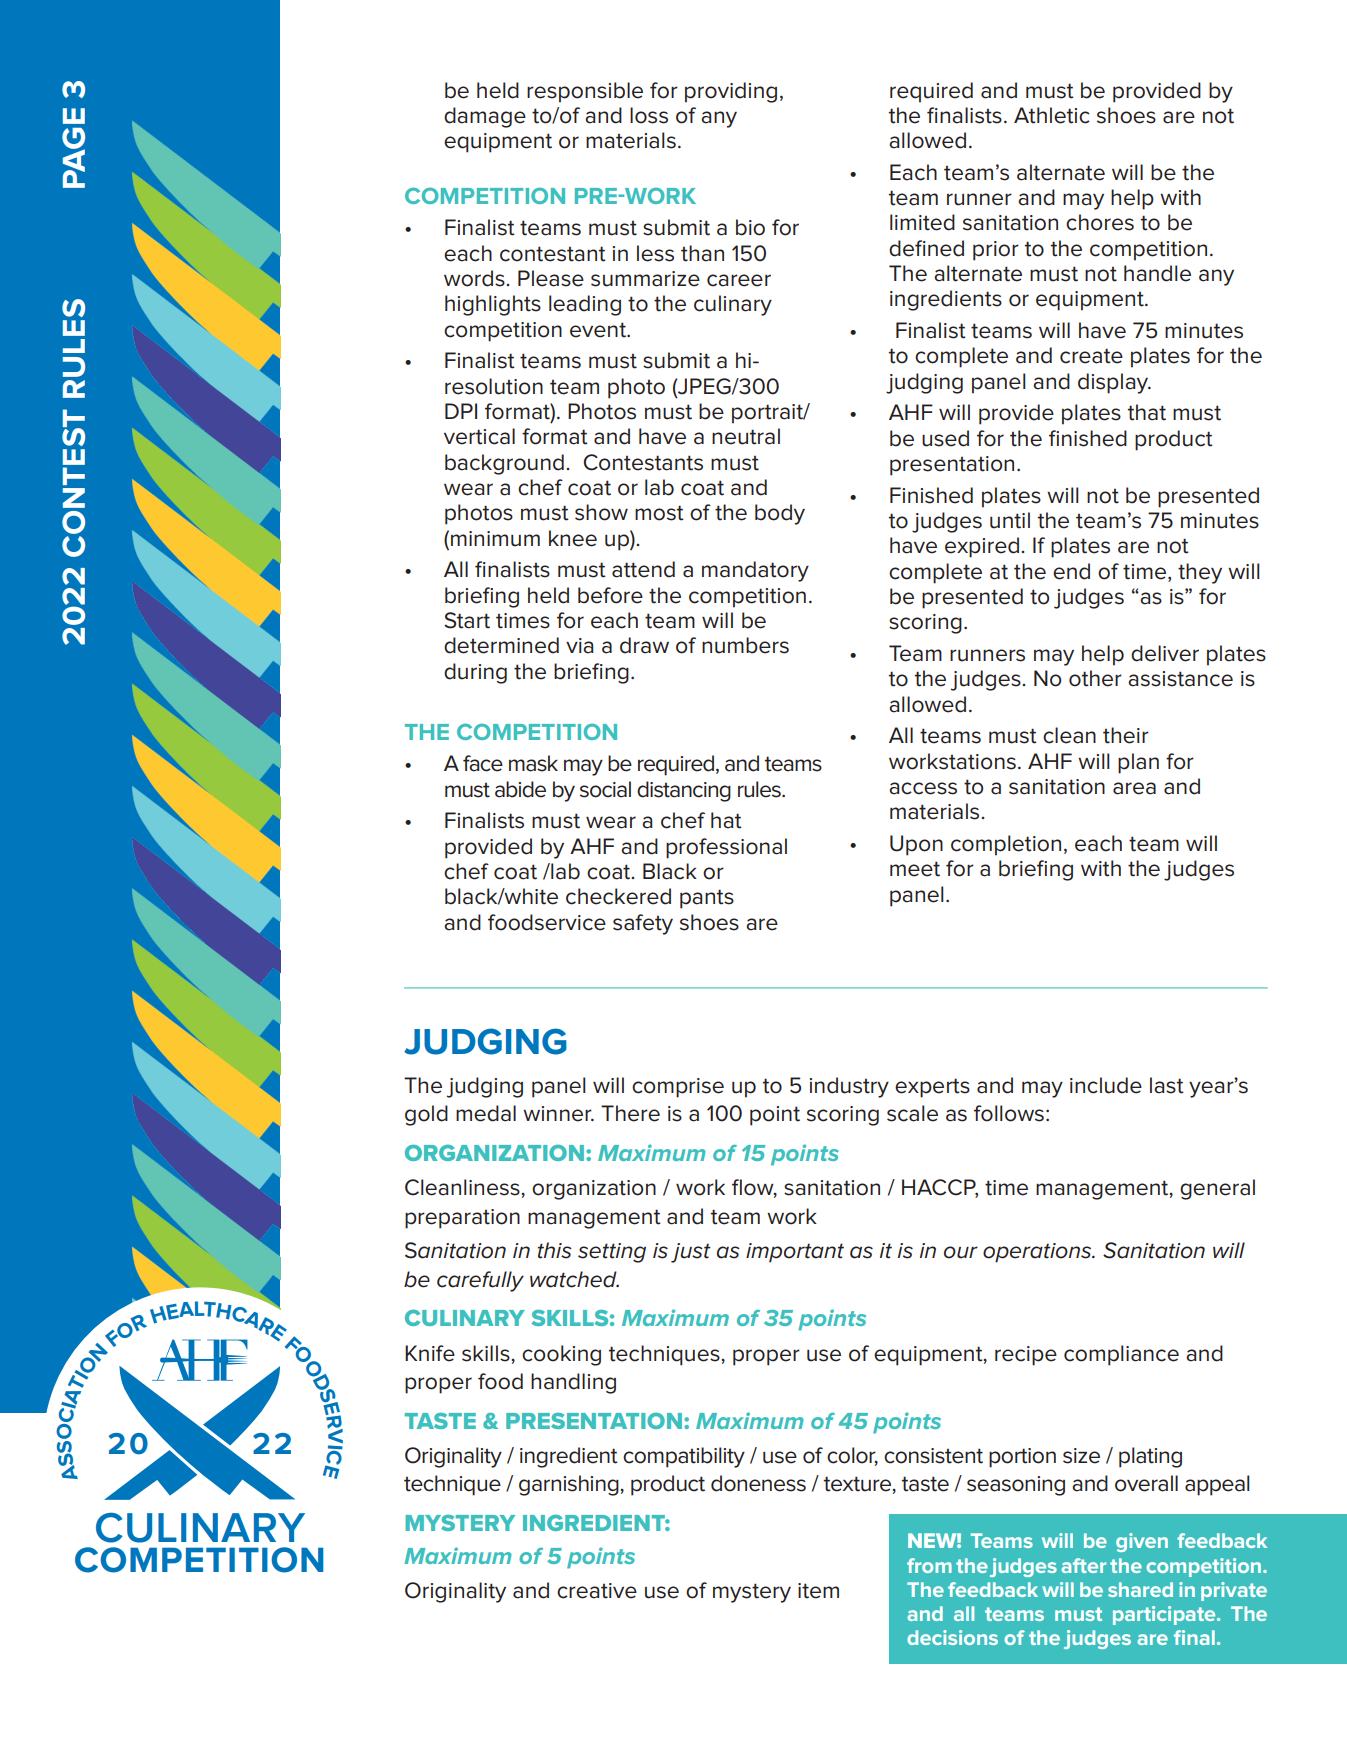  I want to click on area, so click(1134, 788).
